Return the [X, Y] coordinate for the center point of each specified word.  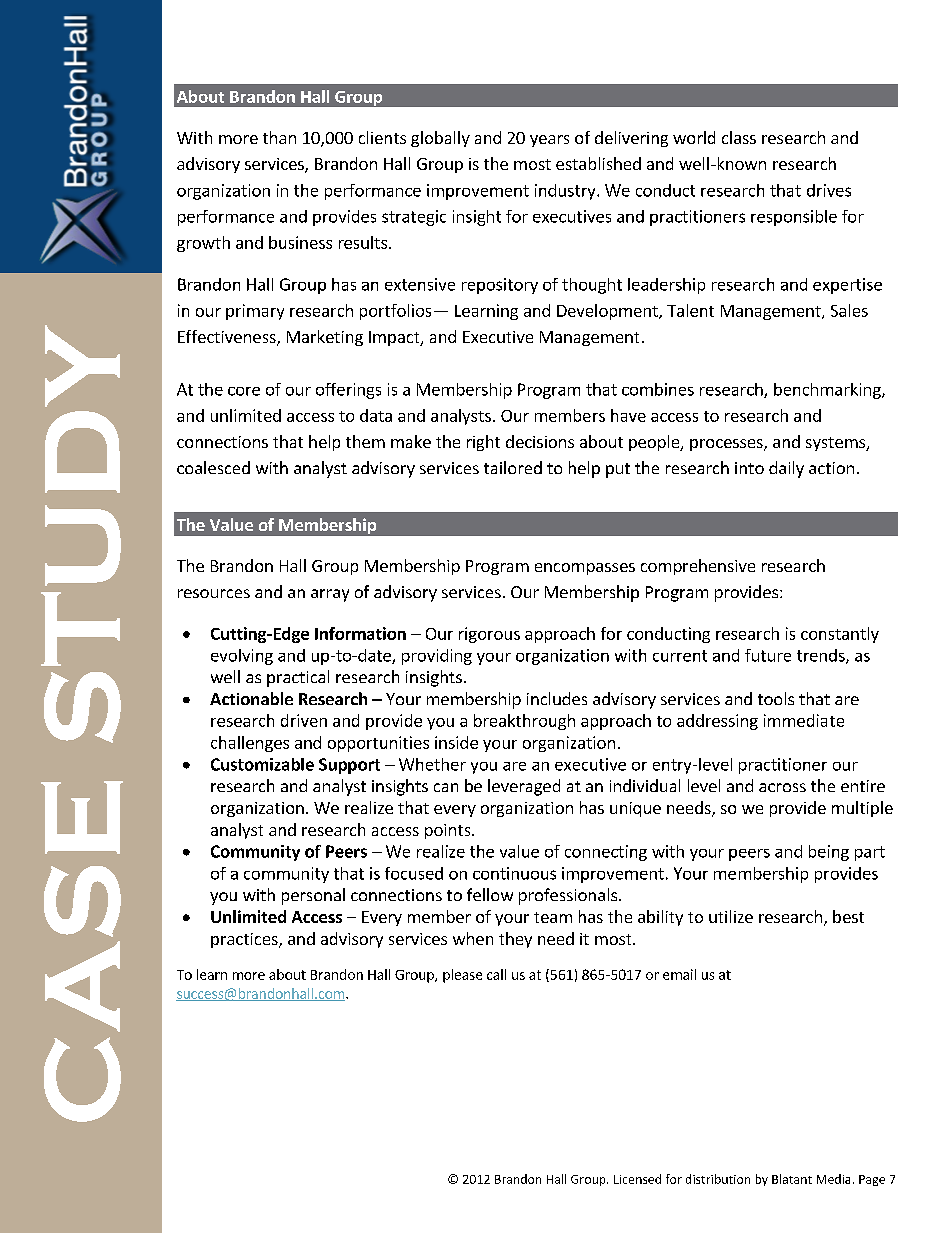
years [549, 141]
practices [245, 940]
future [768, 655]
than [279, 137]
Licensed [637, 1179]
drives [829, 190]
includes [557, 698]
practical [298, 678]
